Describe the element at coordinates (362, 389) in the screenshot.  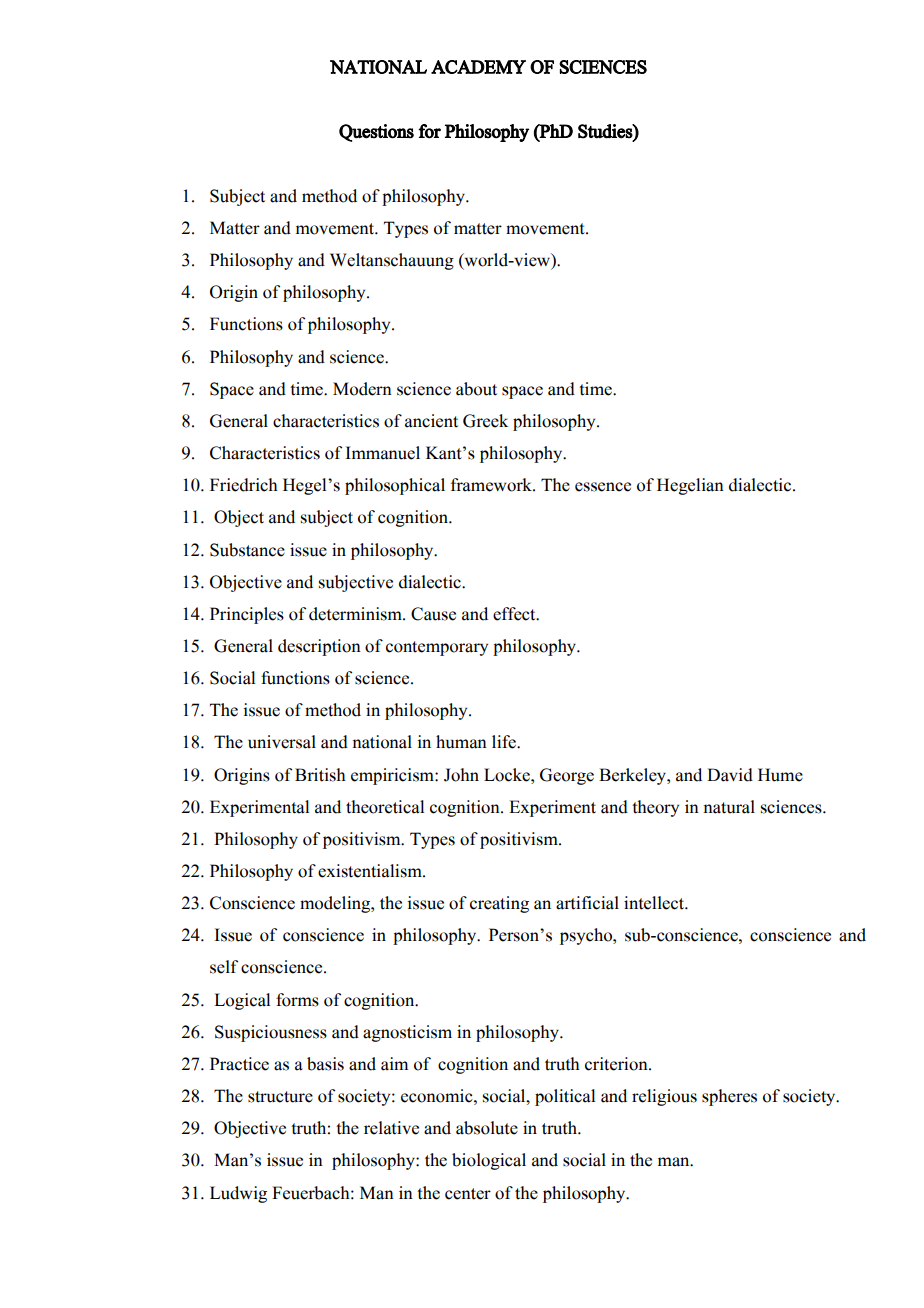
I see `Modern` at that location.
